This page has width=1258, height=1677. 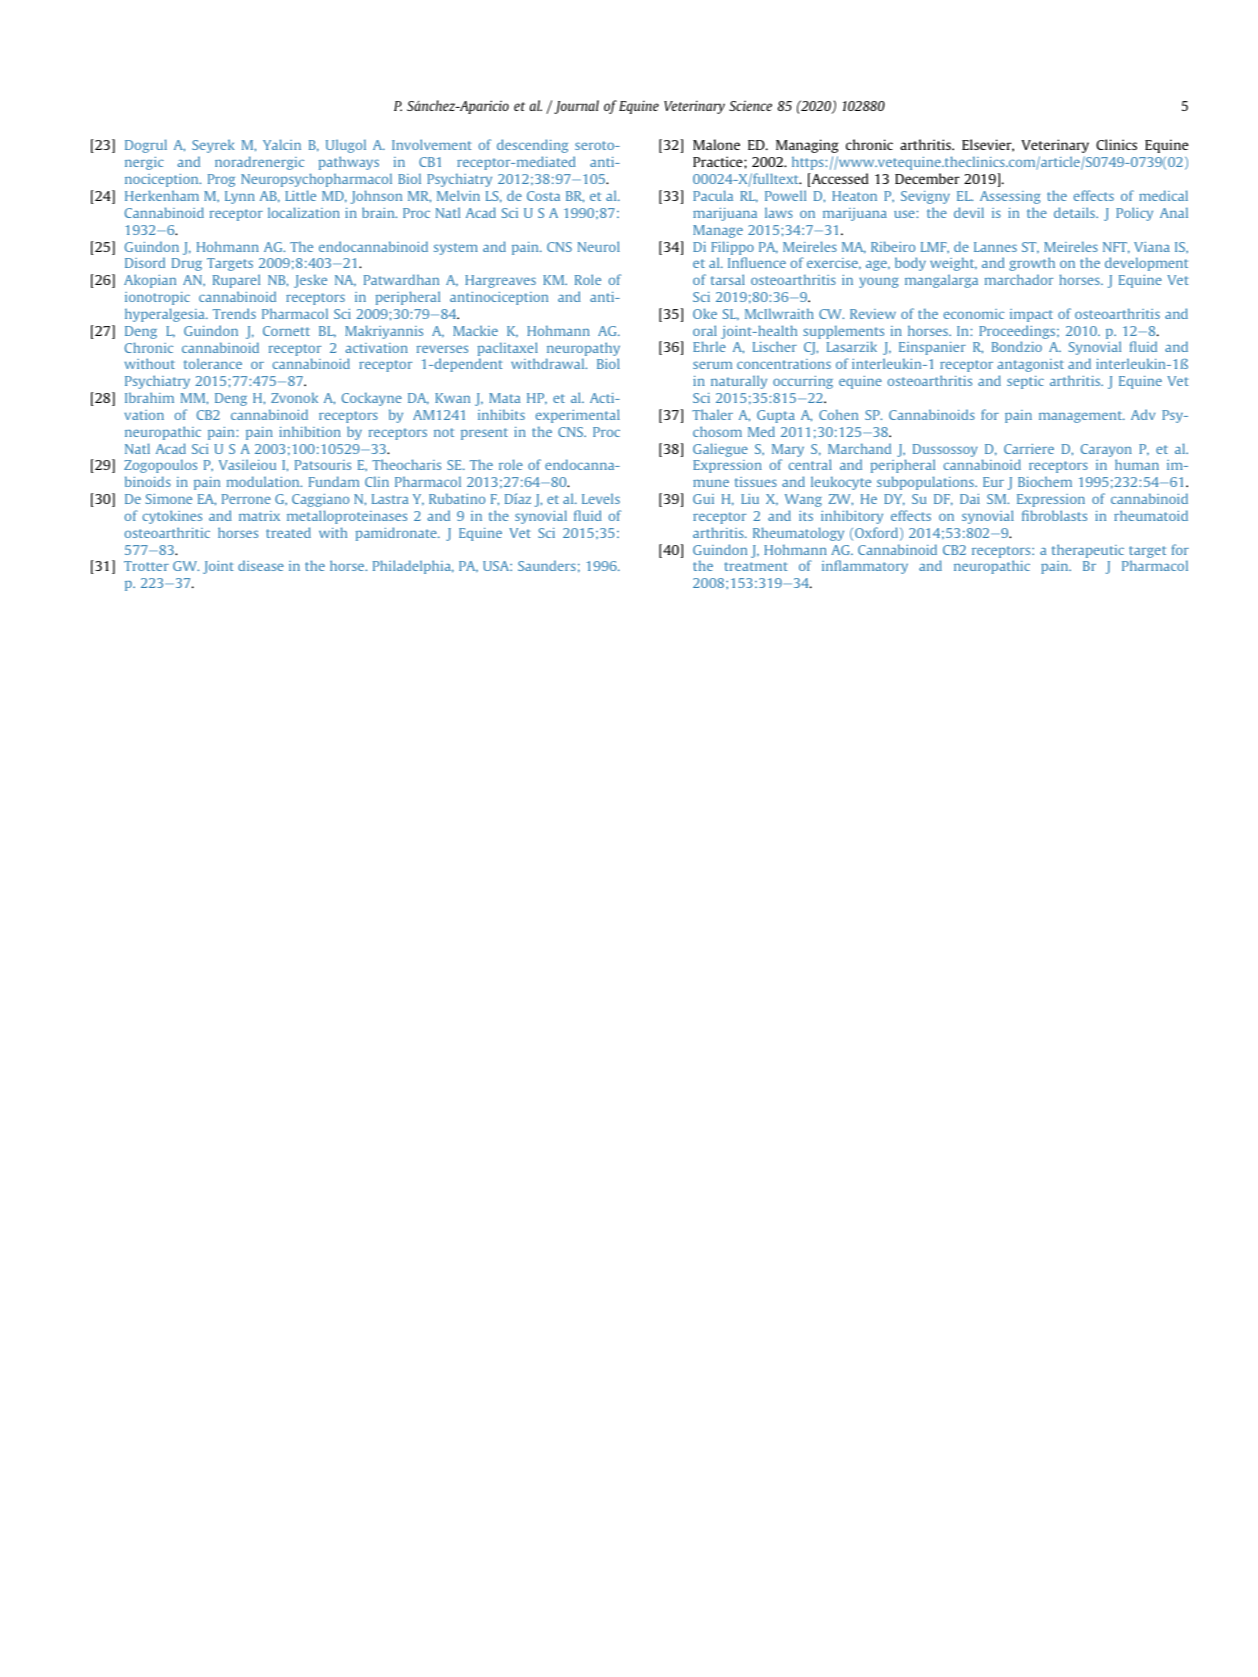 What do you see at coordinates (261, 565) in the page?
I see `disease` at bounding box center [261, 565].
